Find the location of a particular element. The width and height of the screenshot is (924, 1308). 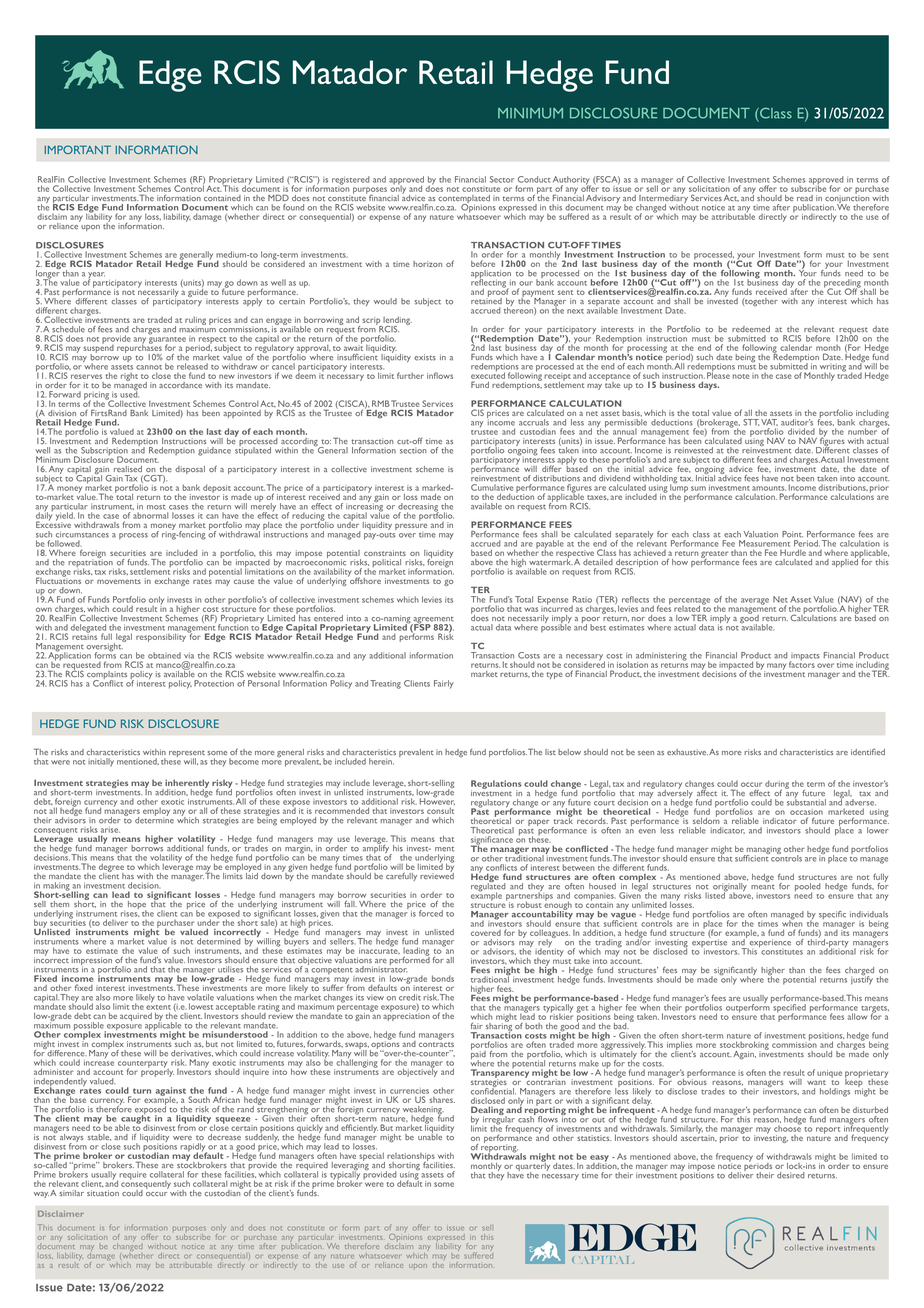

Treating is located at coordinates (385, 684).
